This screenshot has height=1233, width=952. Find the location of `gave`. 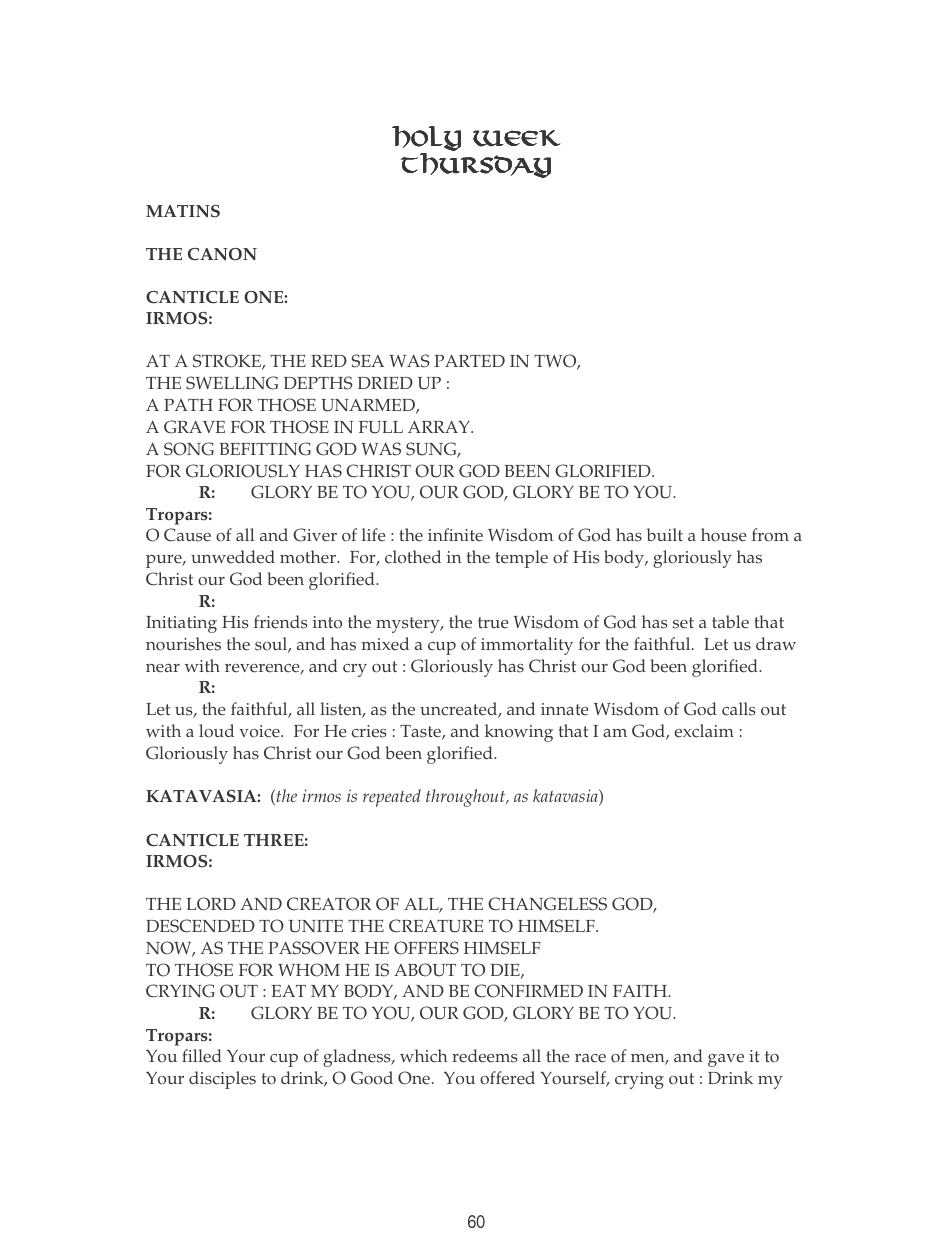

gave is located at coordinates (726, 1060).
